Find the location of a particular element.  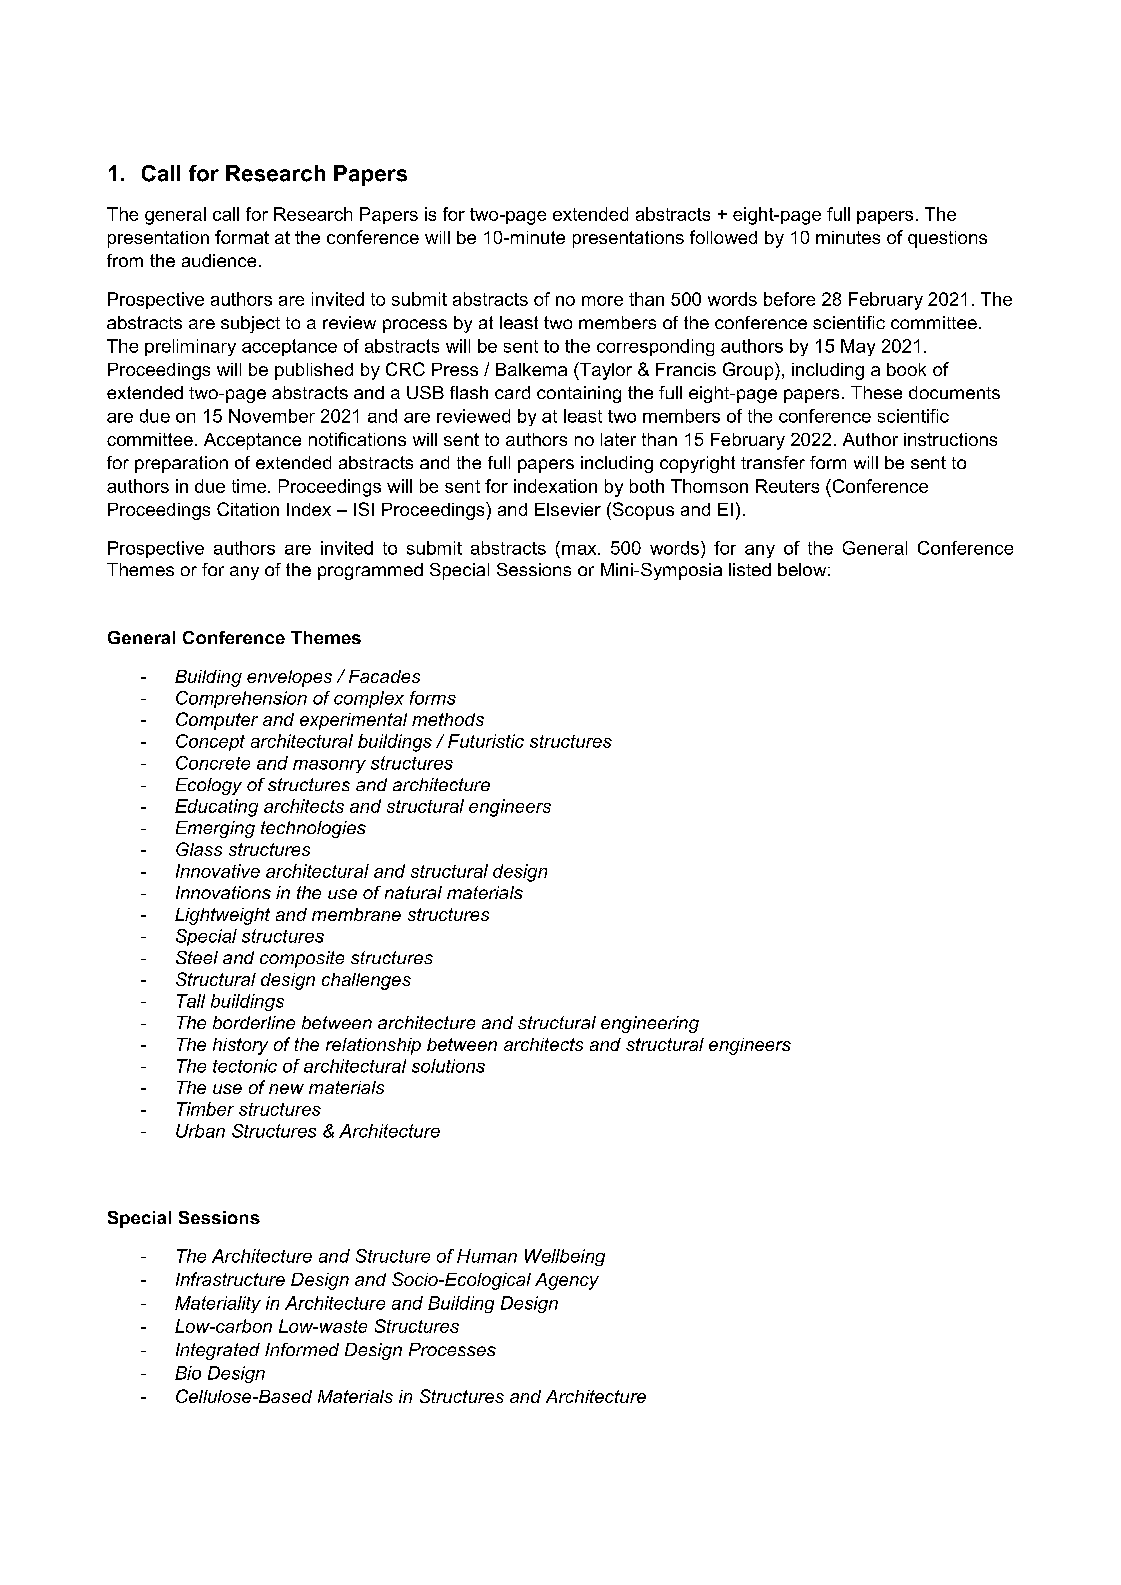

before is located at coordinates (789, 299).
